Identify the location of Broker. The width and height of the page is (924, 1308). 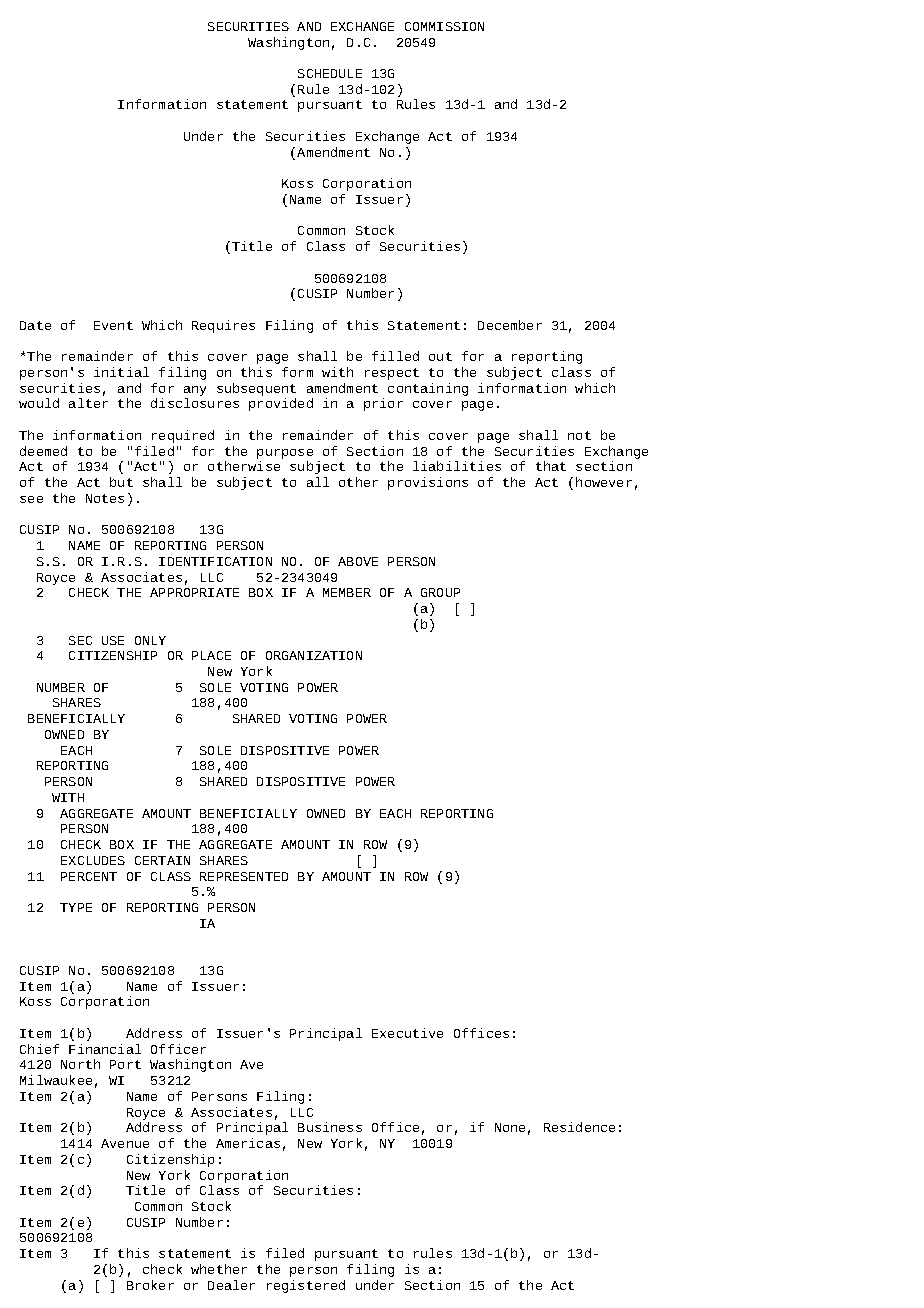
(150, 1285).
